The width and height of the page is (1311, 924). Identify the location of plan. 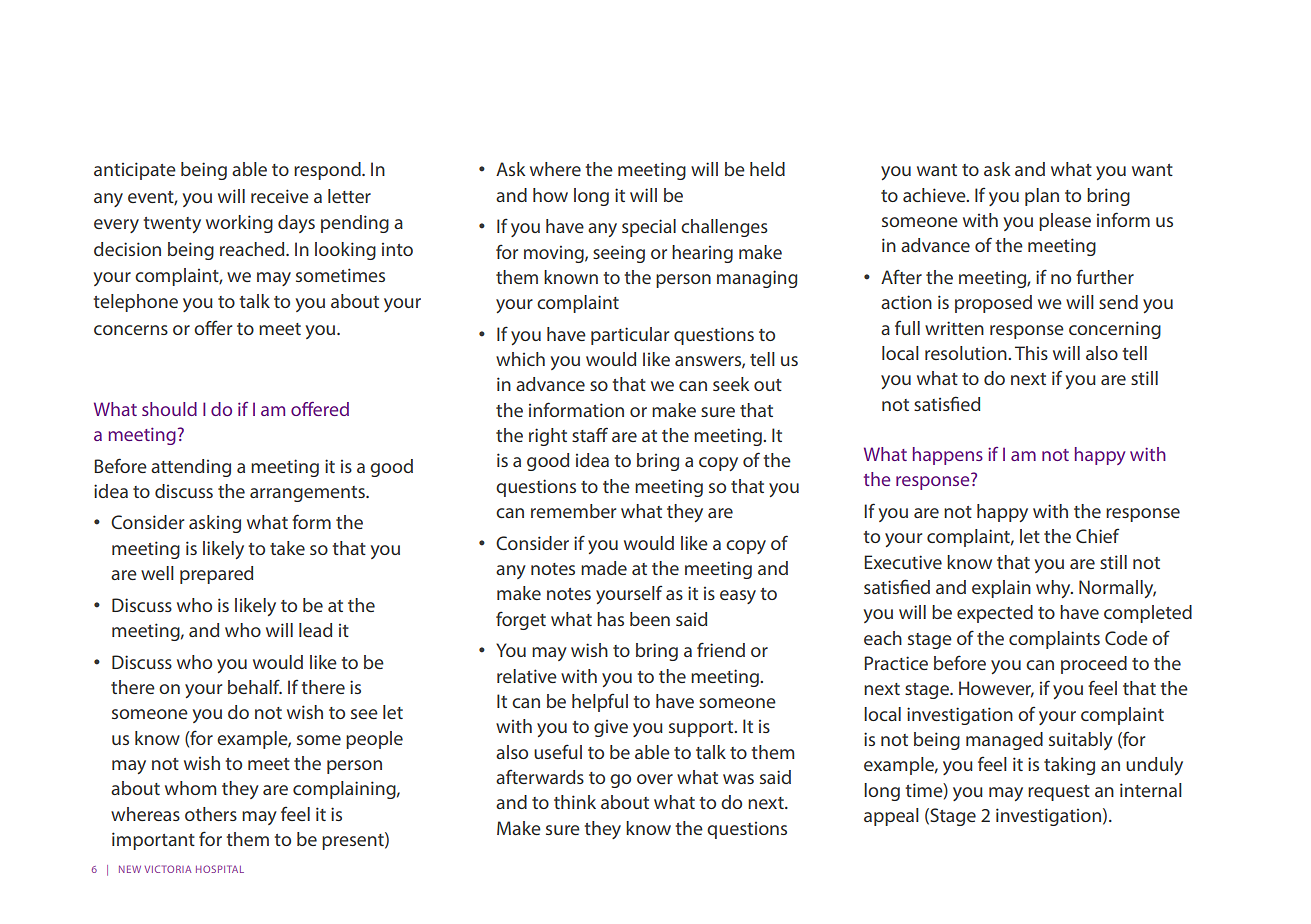
(1042, 197).
